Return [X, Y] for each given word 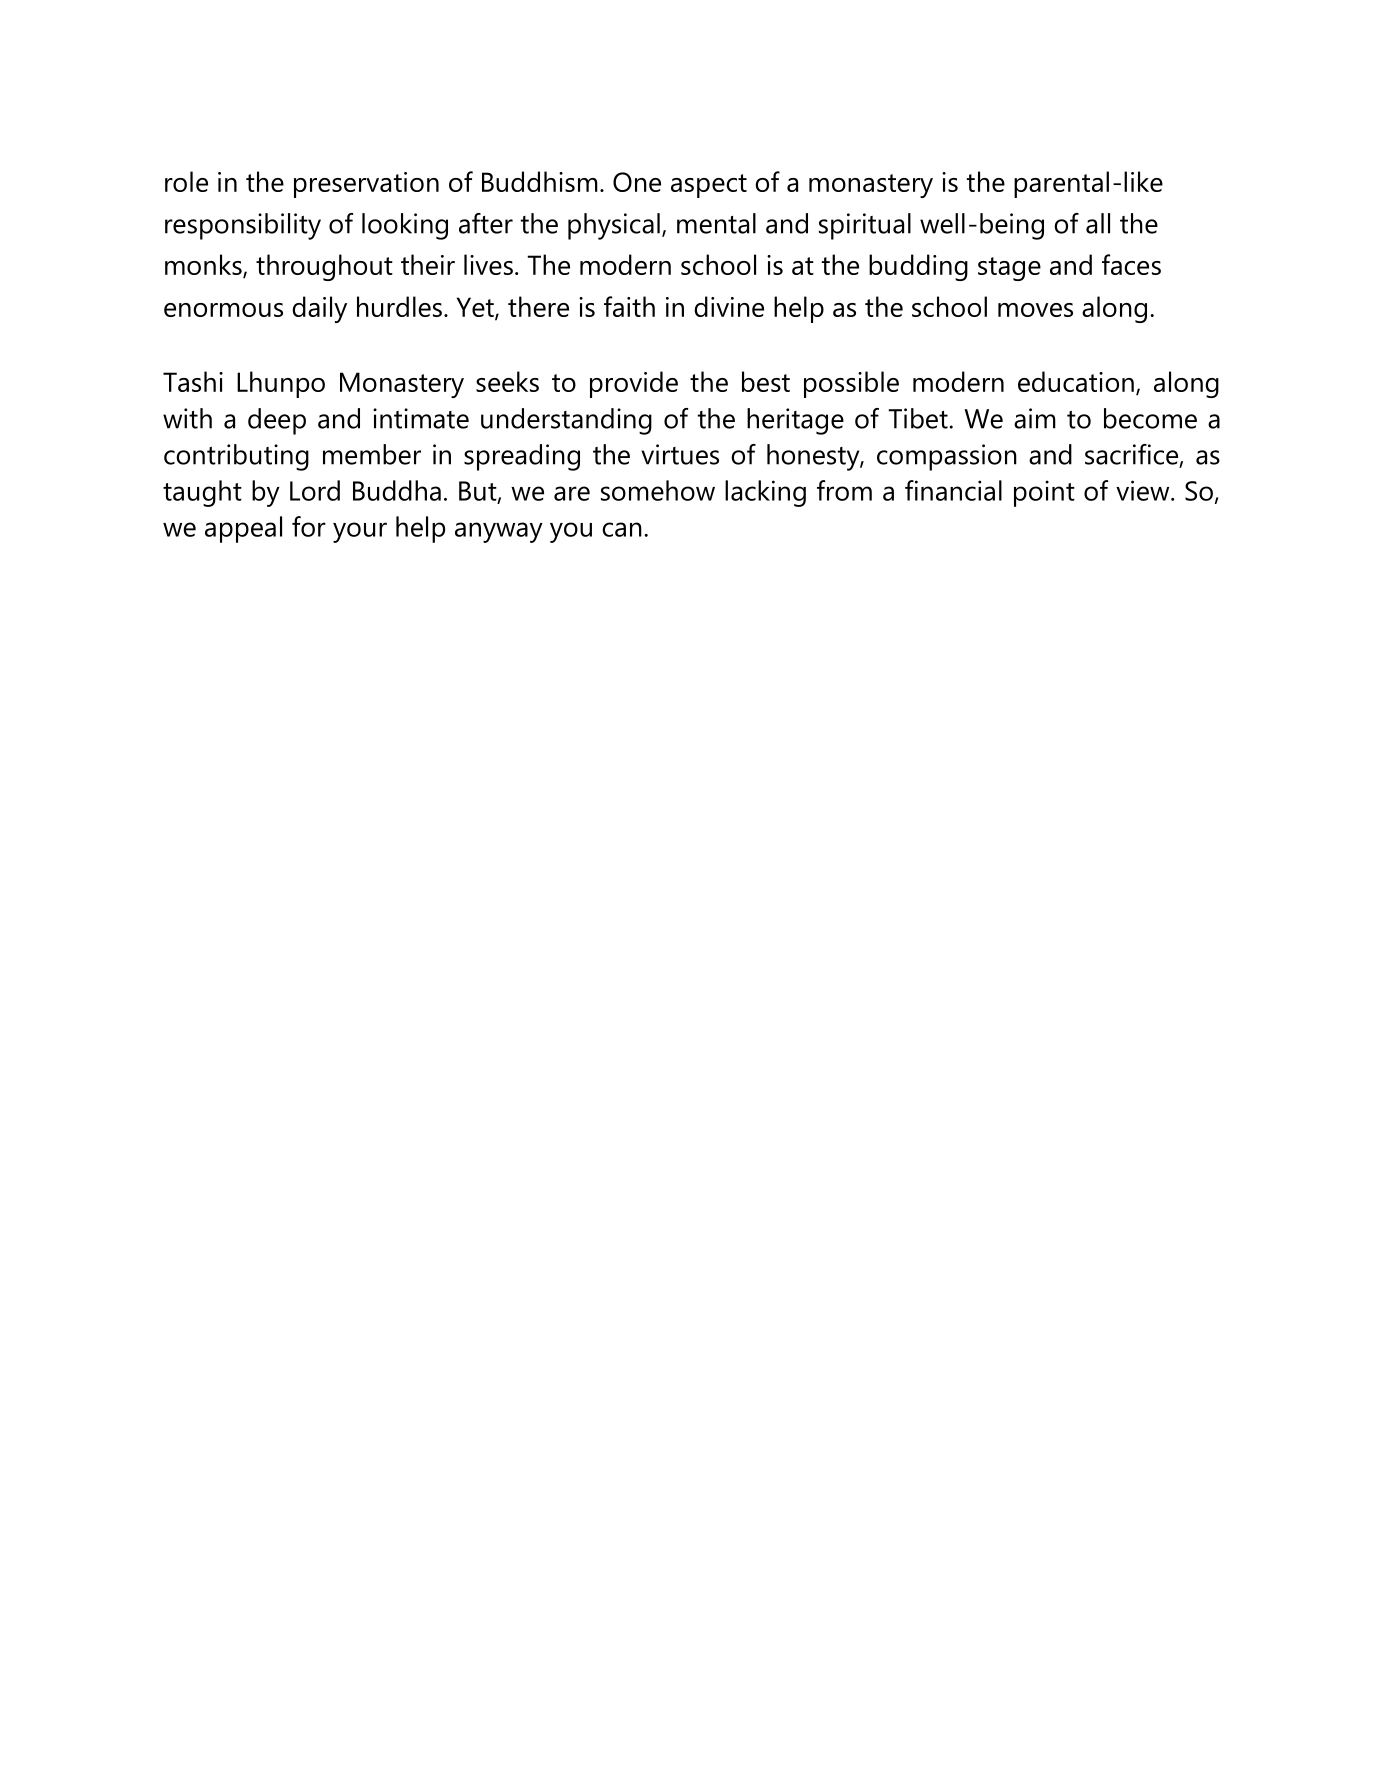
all [1098, 223]
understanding [566, 421]
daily [319, 309]
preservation [366, 185]
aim [1035, 418]
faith [629, 306]
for [309, 526]
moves [1035, 310]
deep [277, 421]
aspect [709, 186]
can [622, 529]
